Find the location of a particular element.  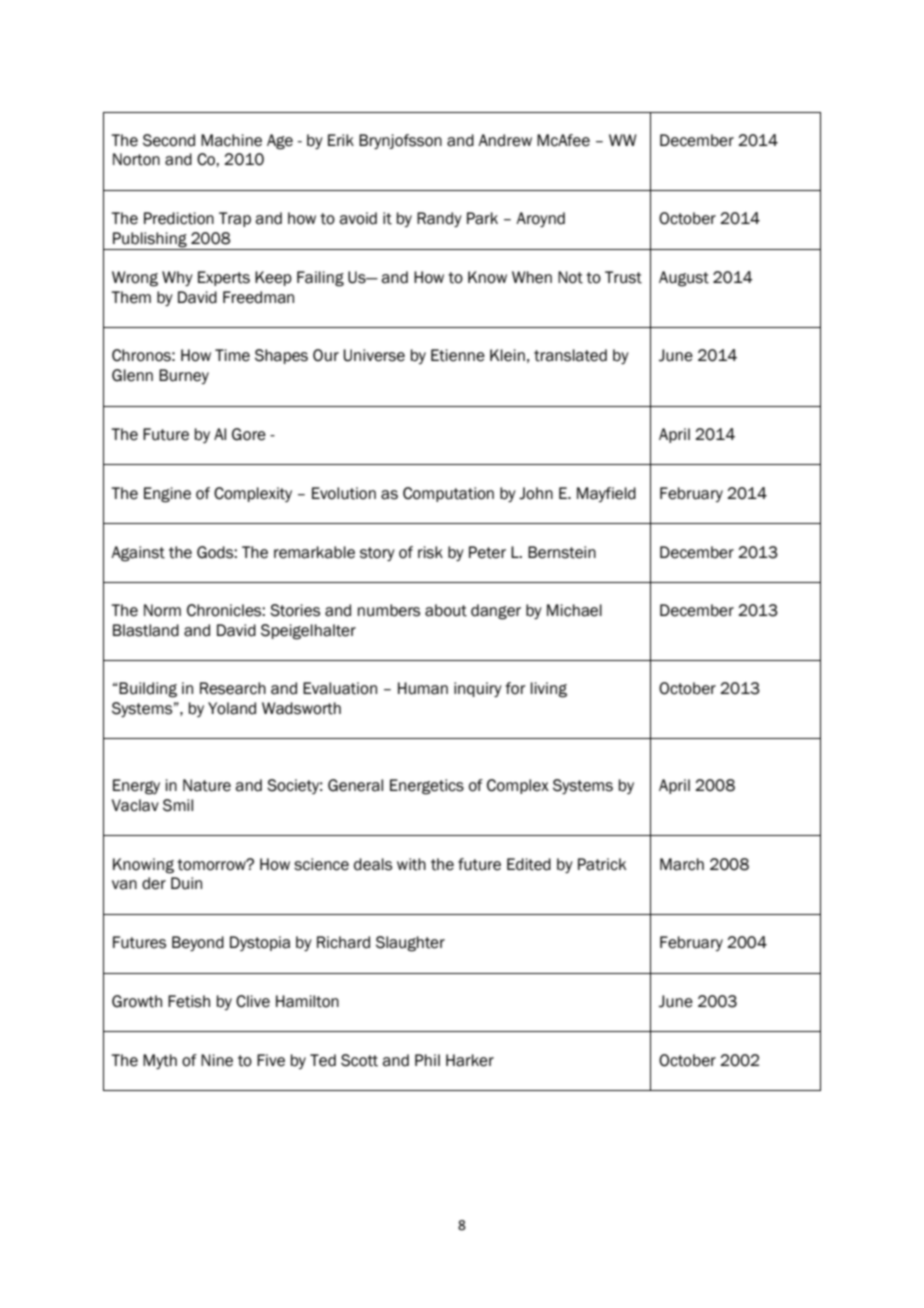

Michael is located at coordinates (574, 610).
